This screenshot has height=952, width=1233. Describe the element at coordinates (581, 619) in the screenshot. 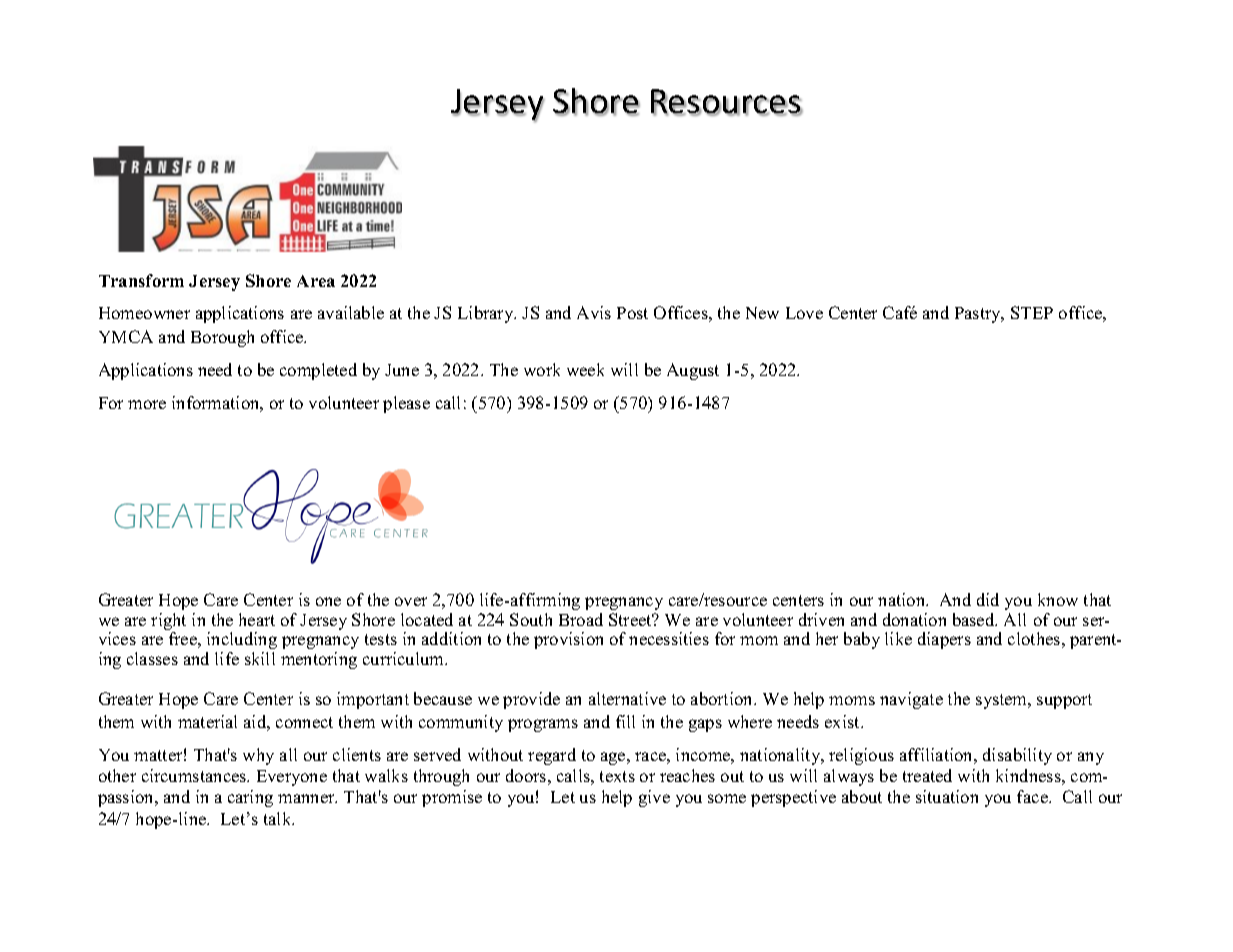

I see `Broad` at that location.
